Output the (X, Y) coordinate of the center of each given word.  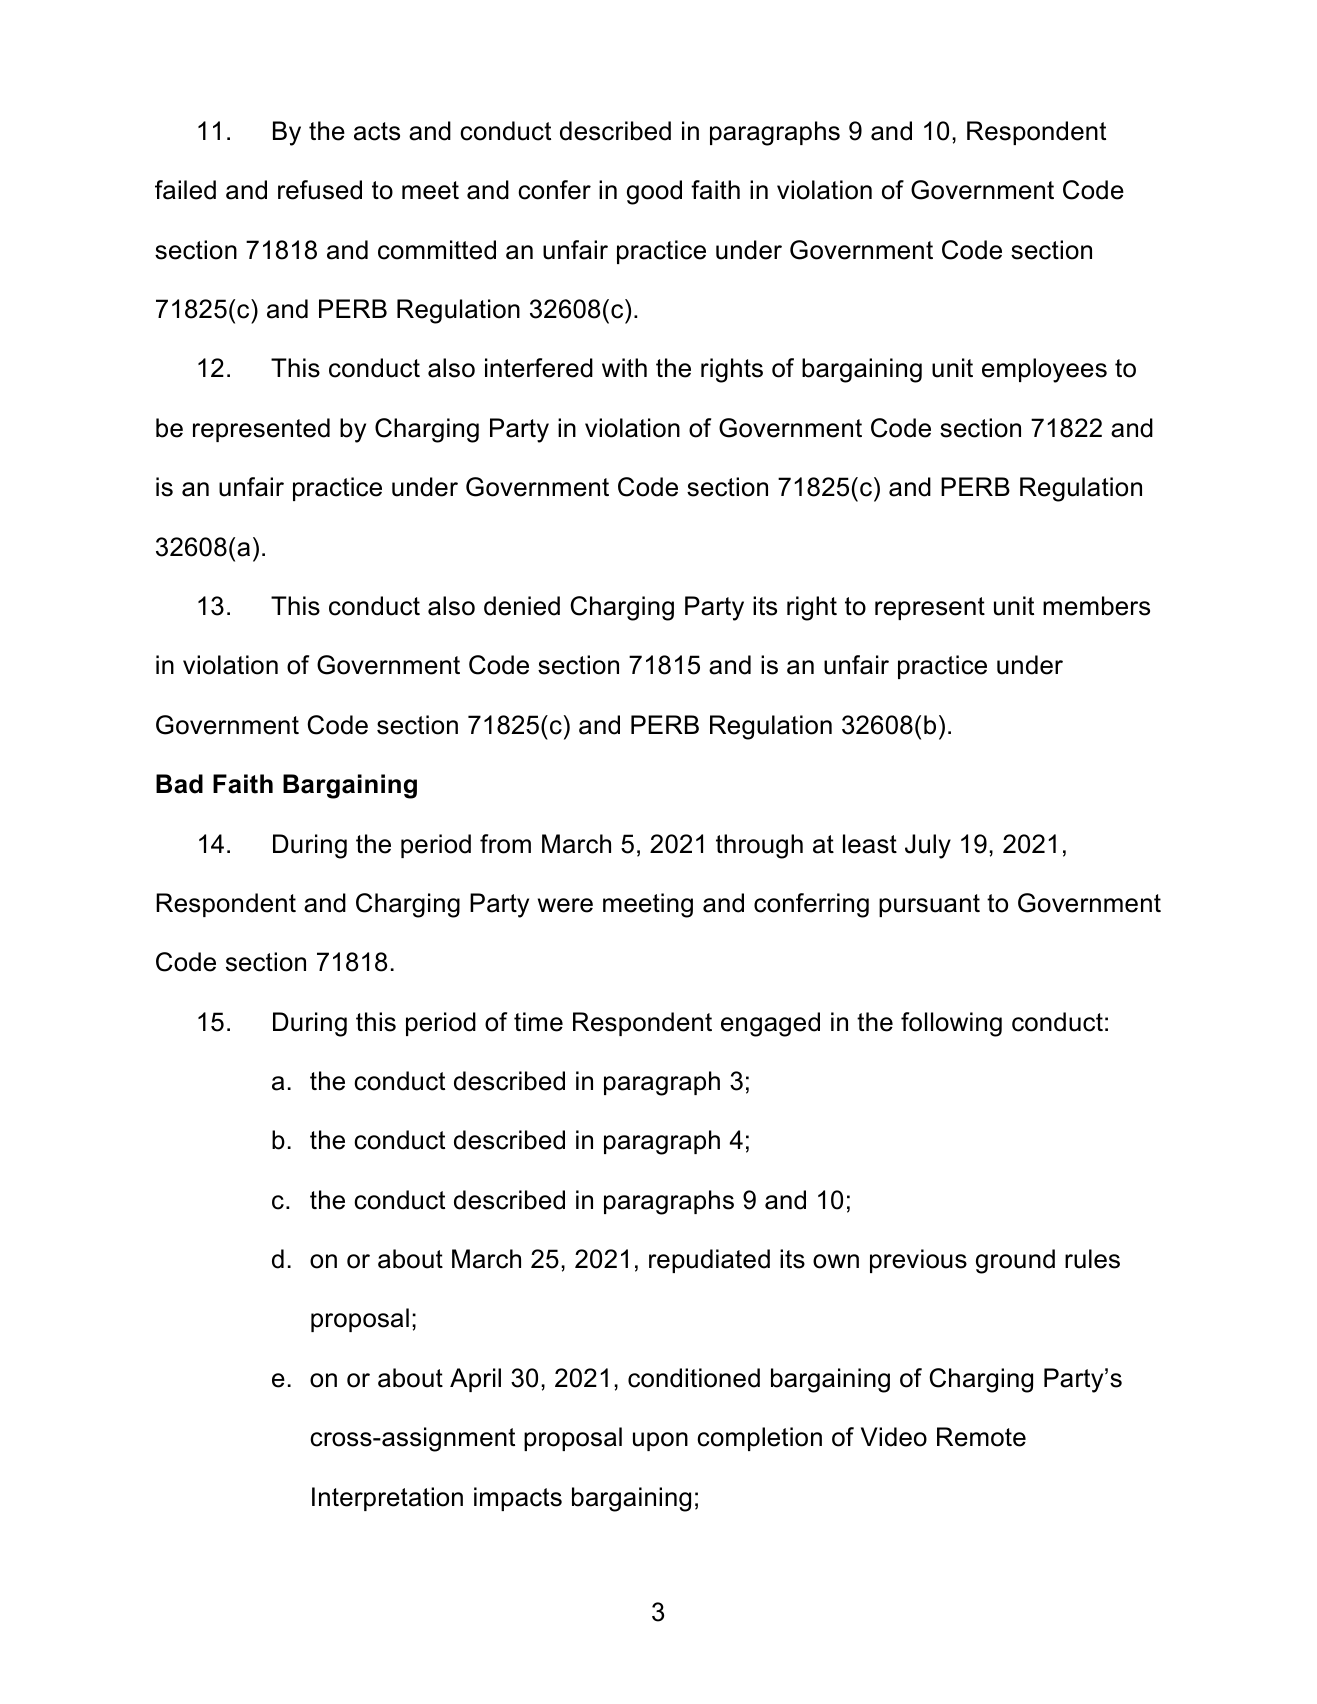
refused (320, 190)
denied (522, 606)
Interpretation (387, 1499)
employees (1044, 370)
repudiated (709, 1261)
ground (1015, 1261)
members (1096, 606)
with (624, 367)
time (538, 1022)
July (928, 846)
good (654, 192)
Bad (179, 784)
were (565, 905)
